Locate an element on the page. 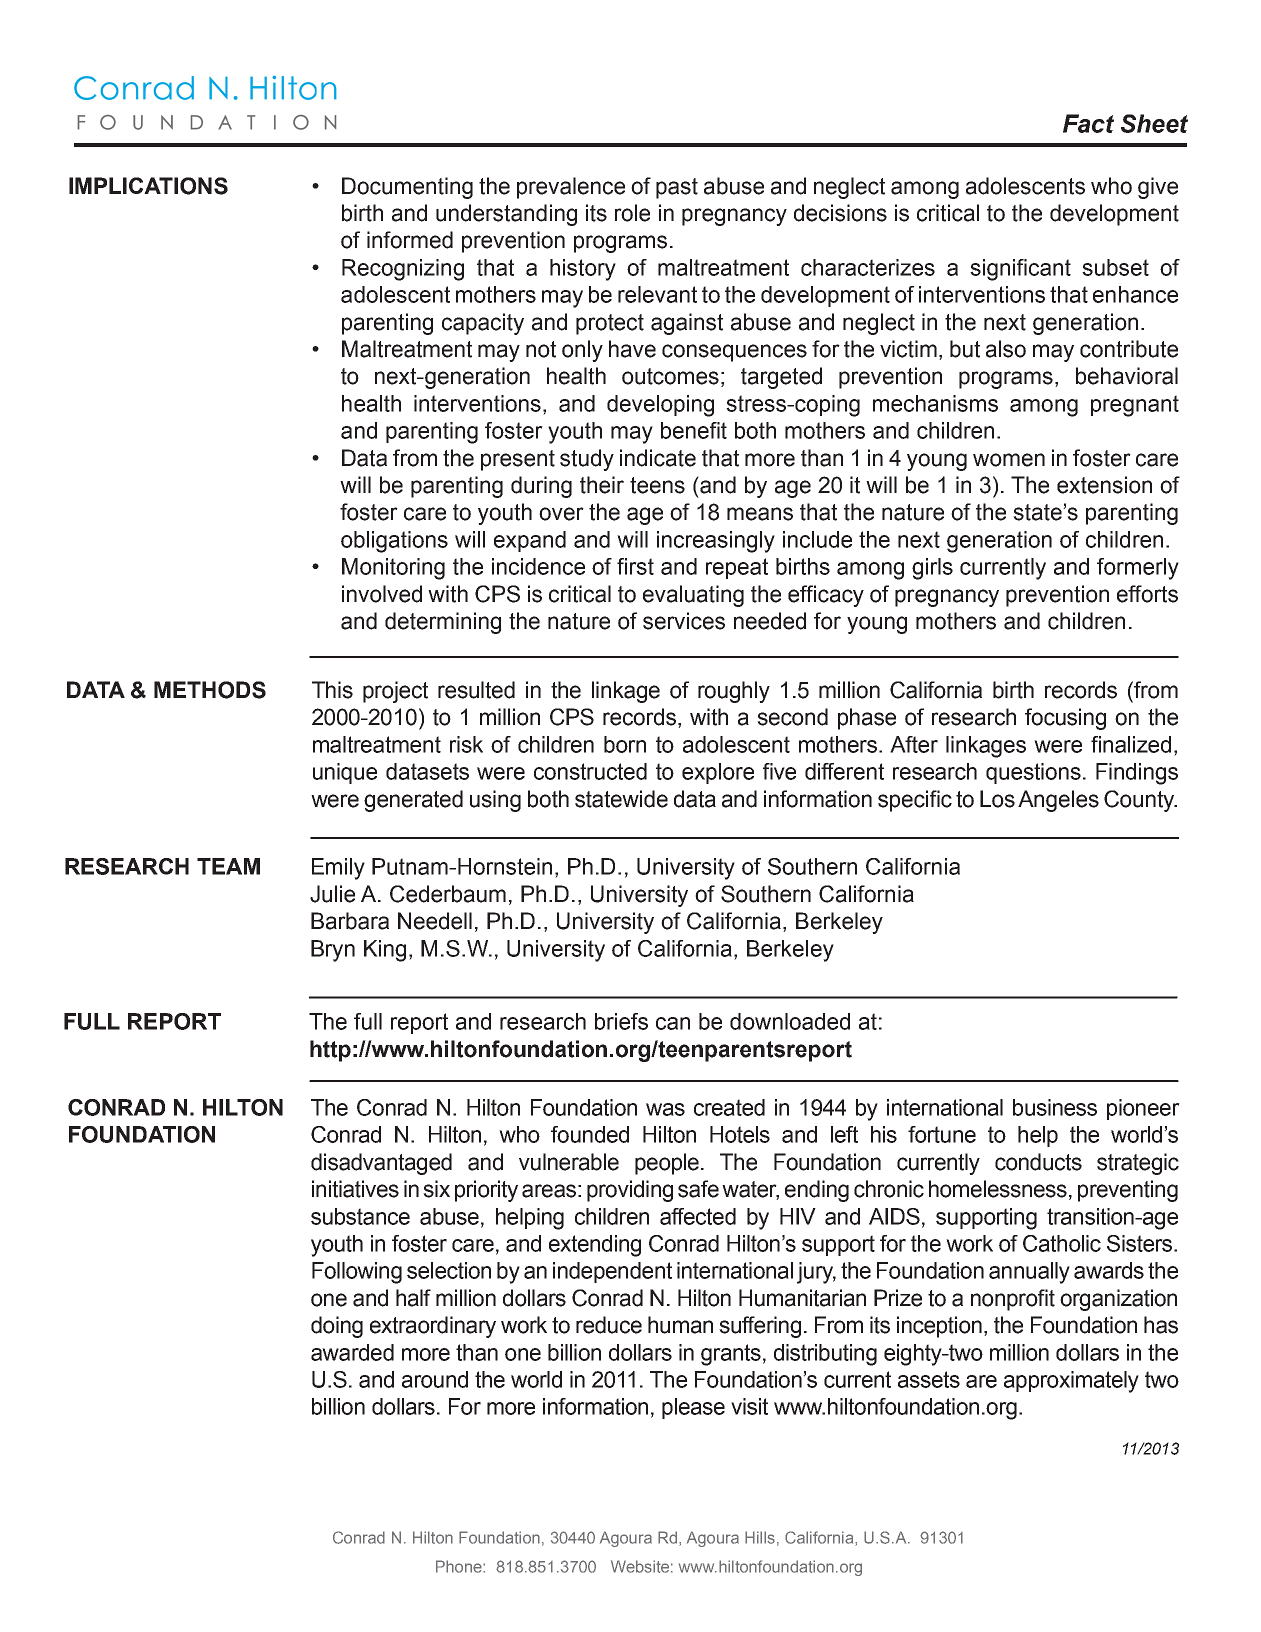 The height and width of the page is (1632, 1261). Angeles is located at coordinates (1058, 801).
